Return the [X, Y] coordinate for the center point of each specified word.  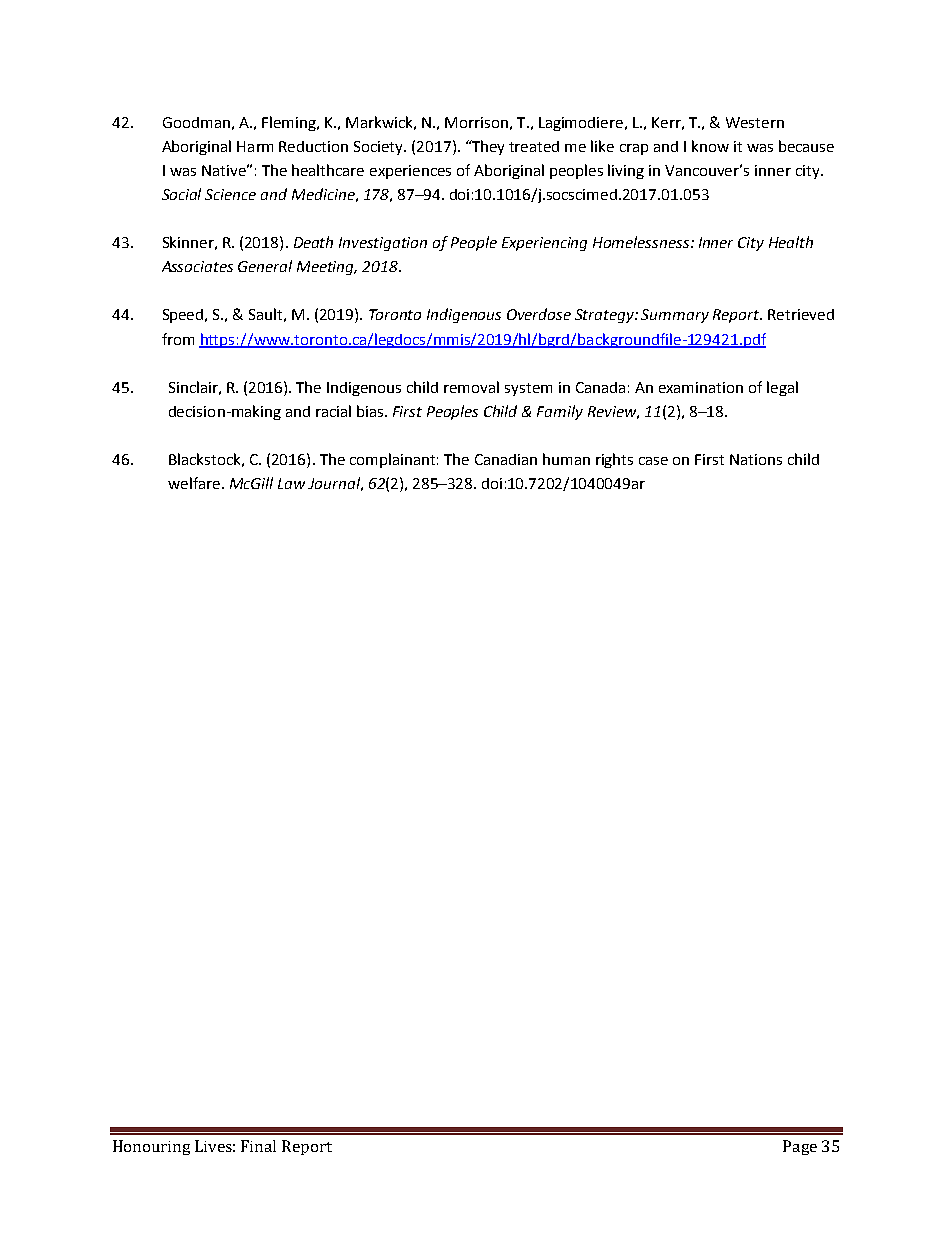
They [487, 147]
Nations [756, 459]
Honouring [151, 1147]
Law [291, 483]
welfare [194, 483]
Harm [255, 146]
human [566, 459]
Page [800, 1147]
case [653, 461]
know [710, 146]
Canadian [506, 459]
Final [258, 1146]
